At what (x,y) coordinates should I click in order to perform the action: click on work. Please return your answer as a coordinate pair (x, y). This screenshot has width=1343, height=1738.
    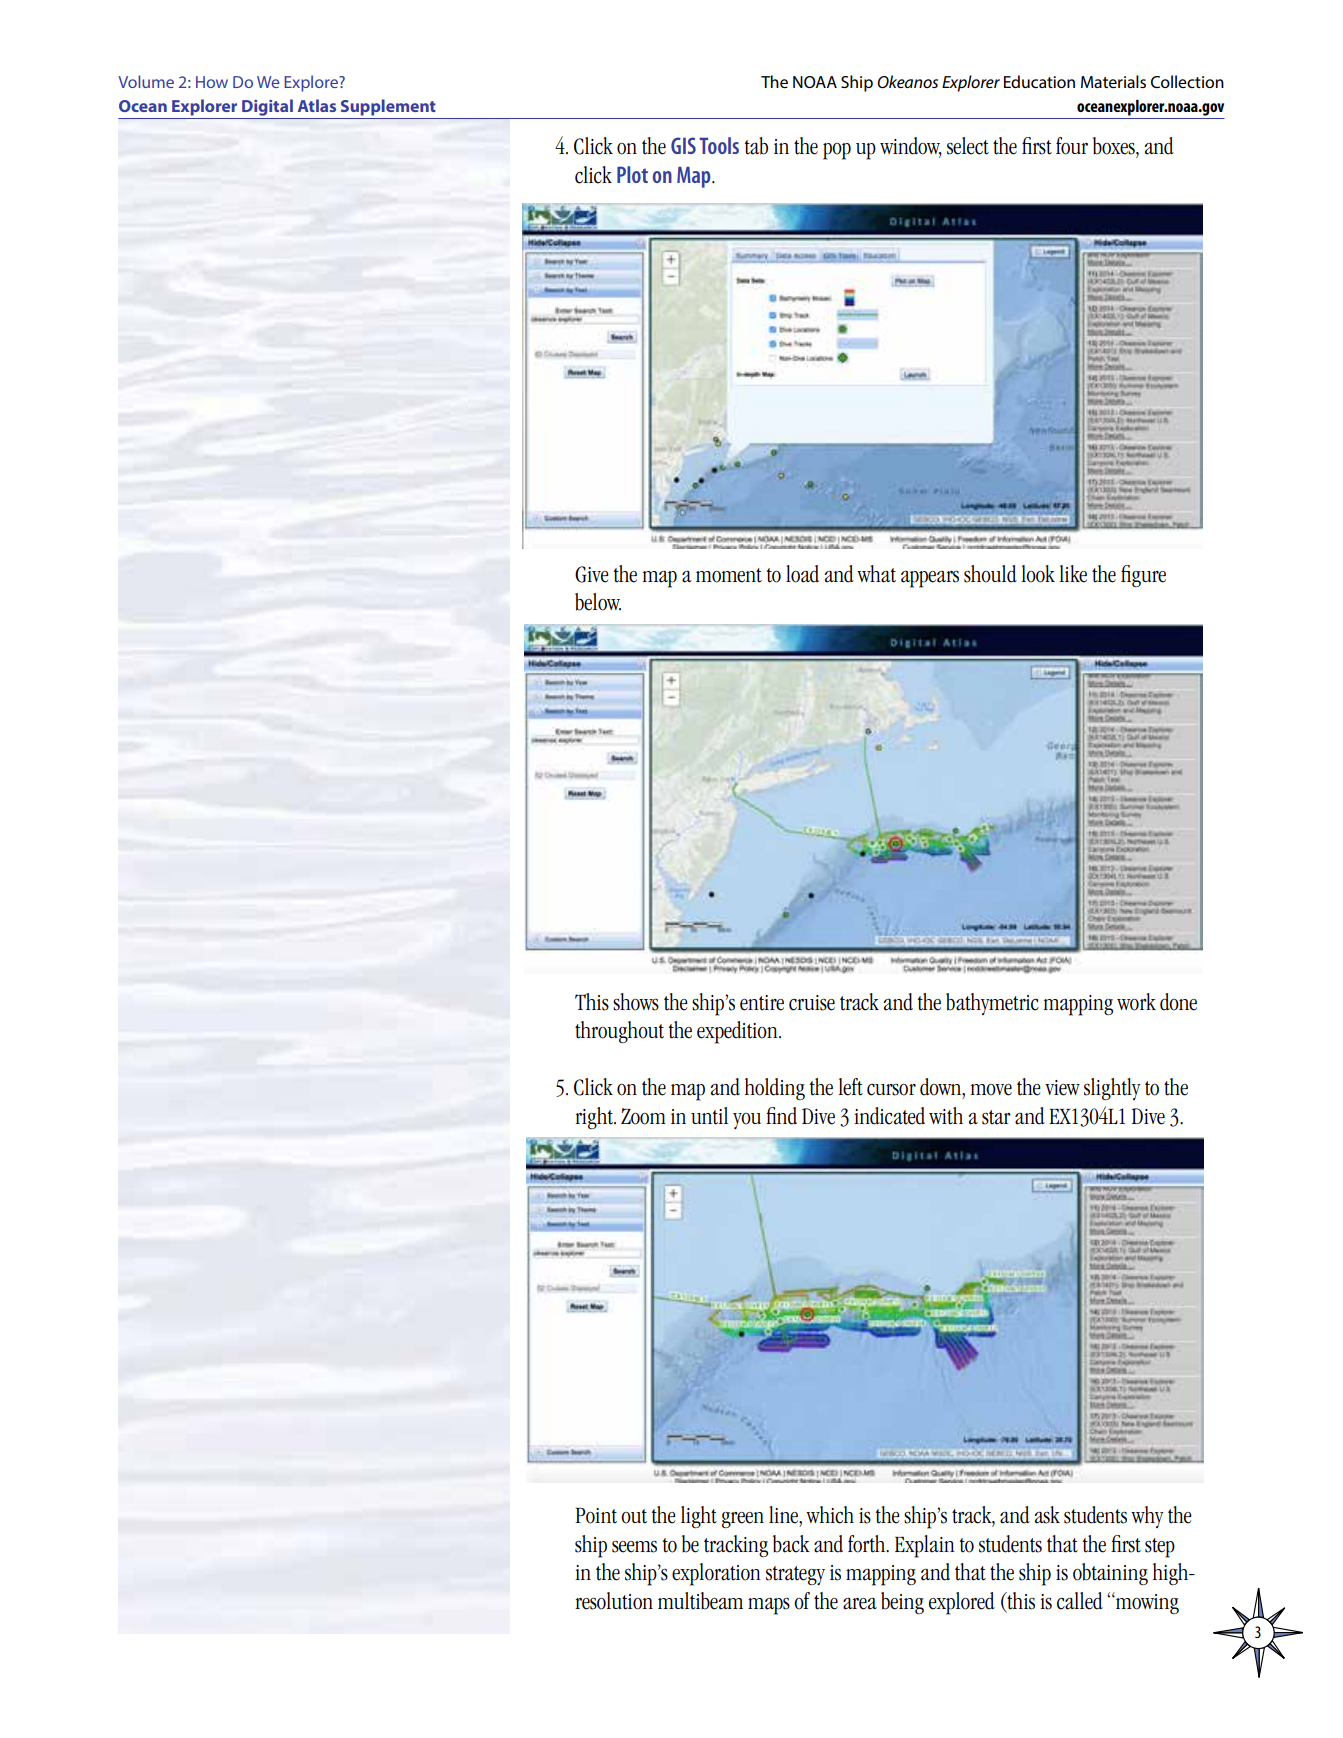
    Looking at the image, I should click on (1136, 1002).
